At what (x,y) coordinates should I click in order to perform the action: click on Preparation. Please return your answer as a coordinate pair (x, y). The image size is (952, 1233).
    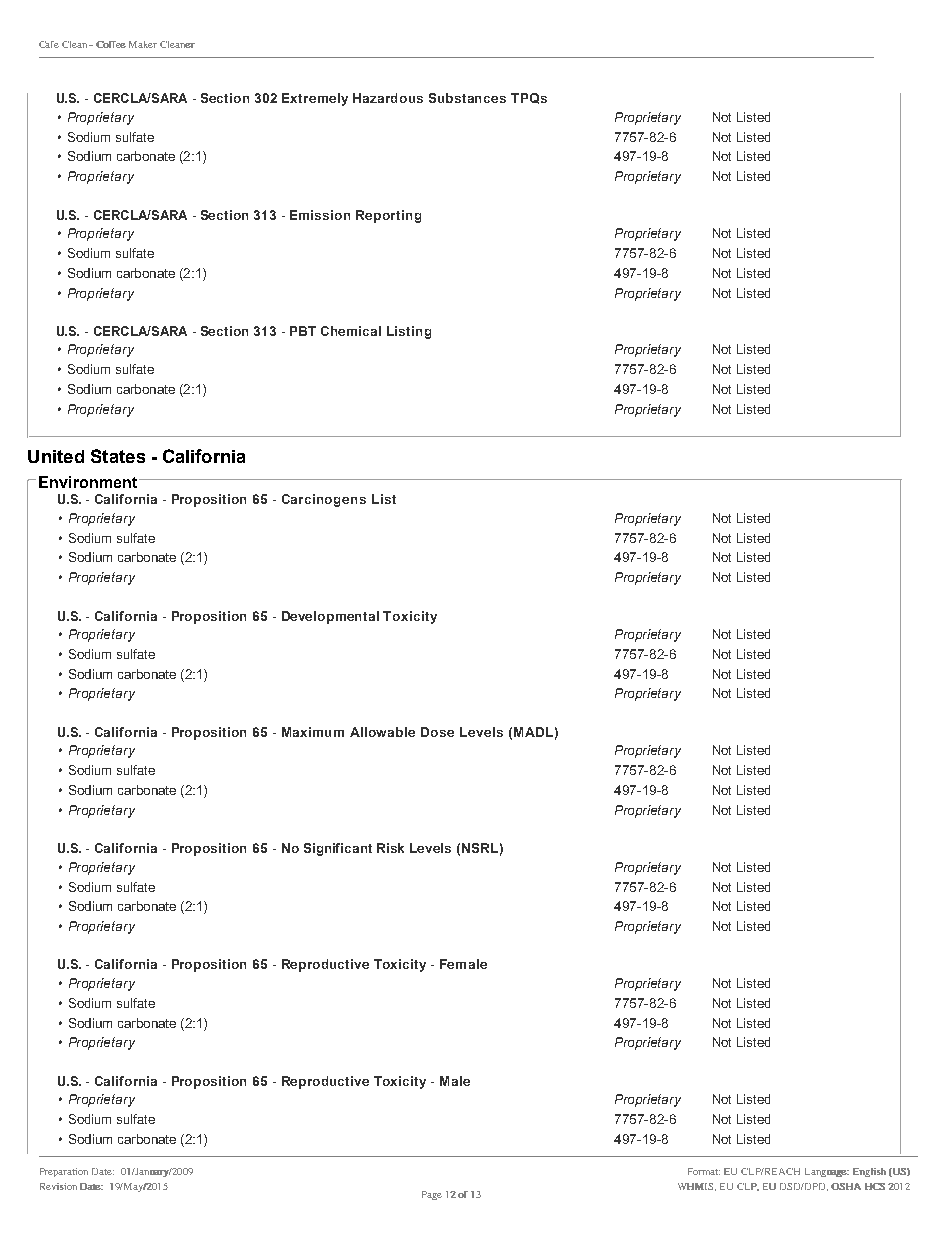
    Looking at the image, I should click on (64, 1172).
